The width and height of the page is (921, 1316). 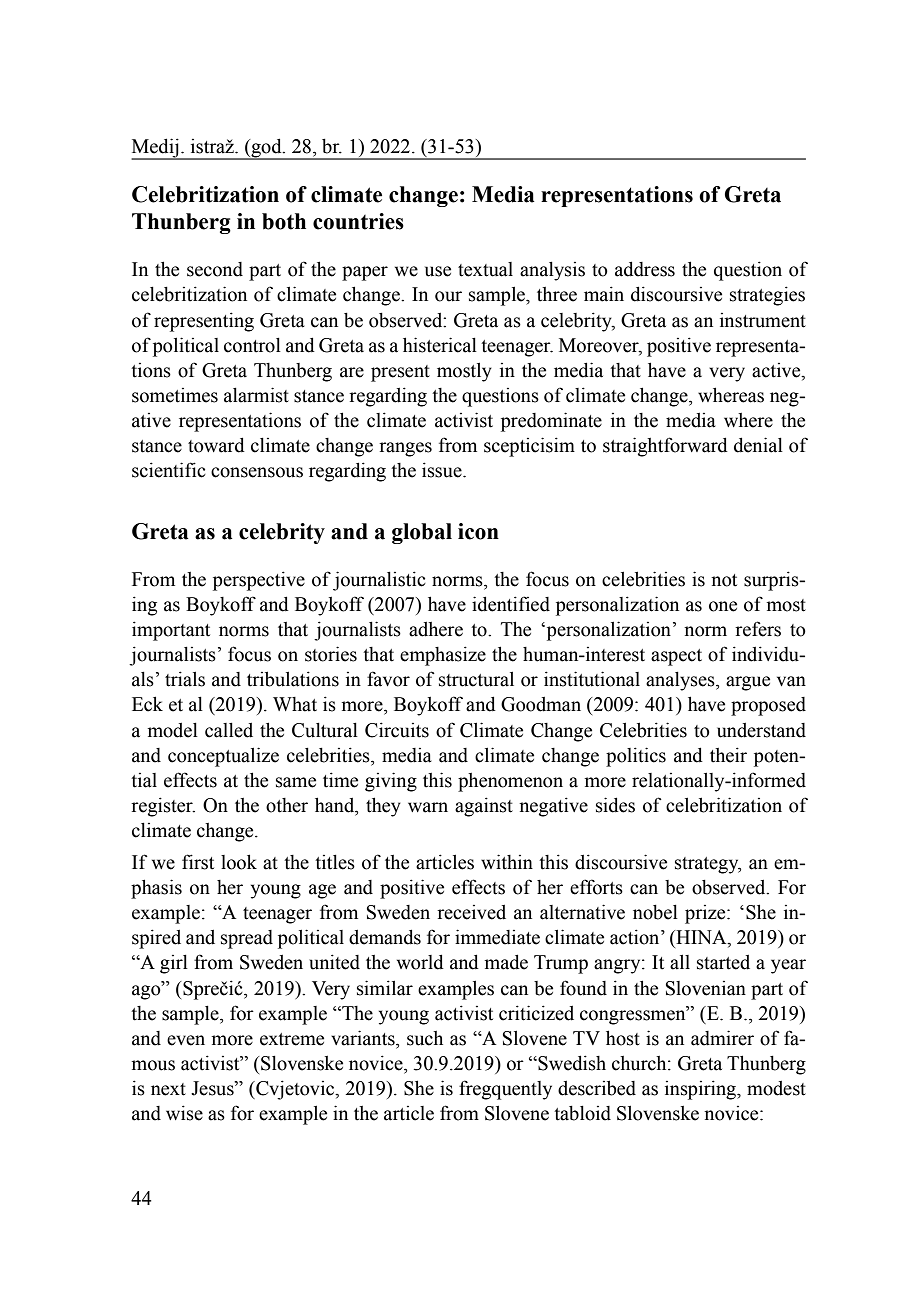 What do you see at coordinates (478, 531) in the page?
I see `icon` at bounding box center [478, 531].
